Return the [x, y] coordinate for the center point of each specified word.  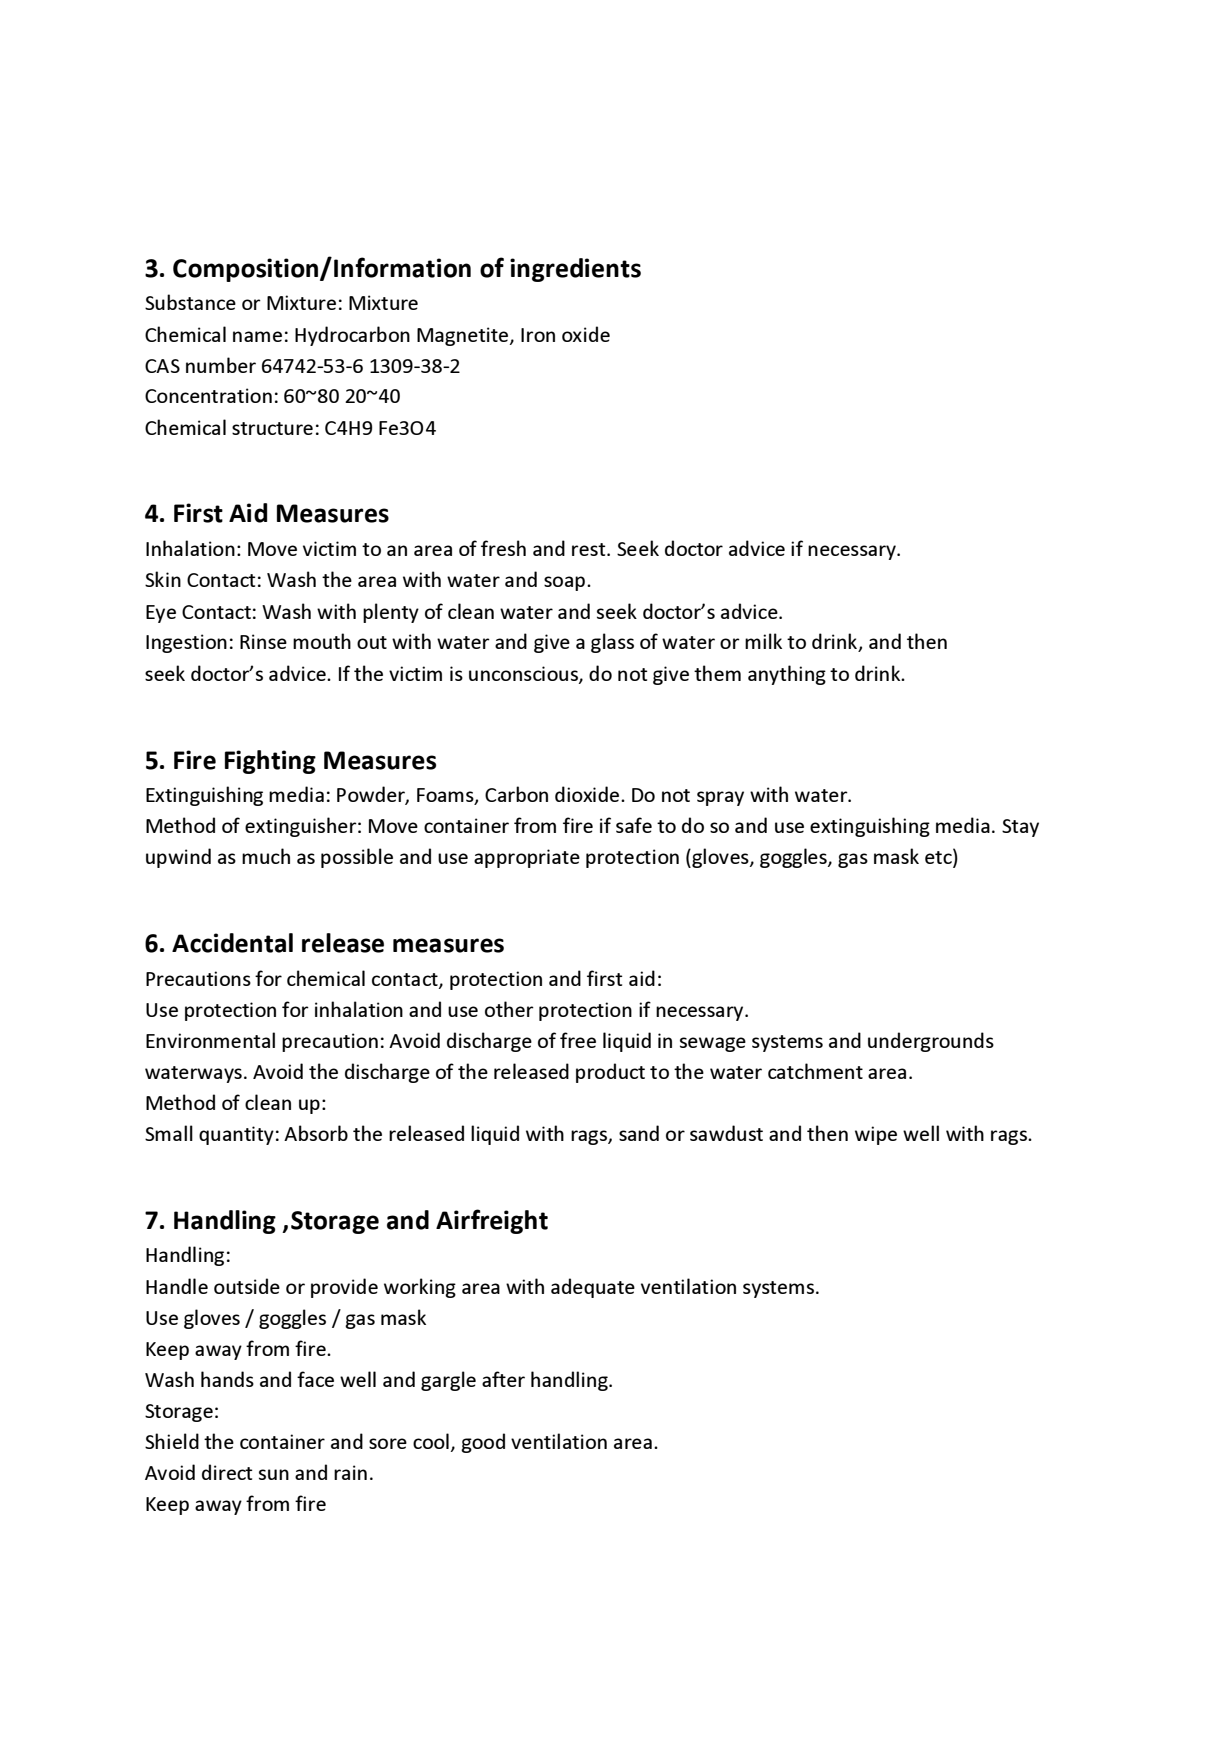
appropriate [527, 858]
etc [939, 856]
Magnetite [462, 336]
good [483, 1443]
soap [564, 583]
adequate [593, 1288]
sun [274, 1474]
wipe [876, 1135]
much [266, 856]
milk [763, 641]
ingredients [575, 270]
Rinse [263, 641]
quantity [236, 1135]
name [257, 336]
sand [639, 1133]
